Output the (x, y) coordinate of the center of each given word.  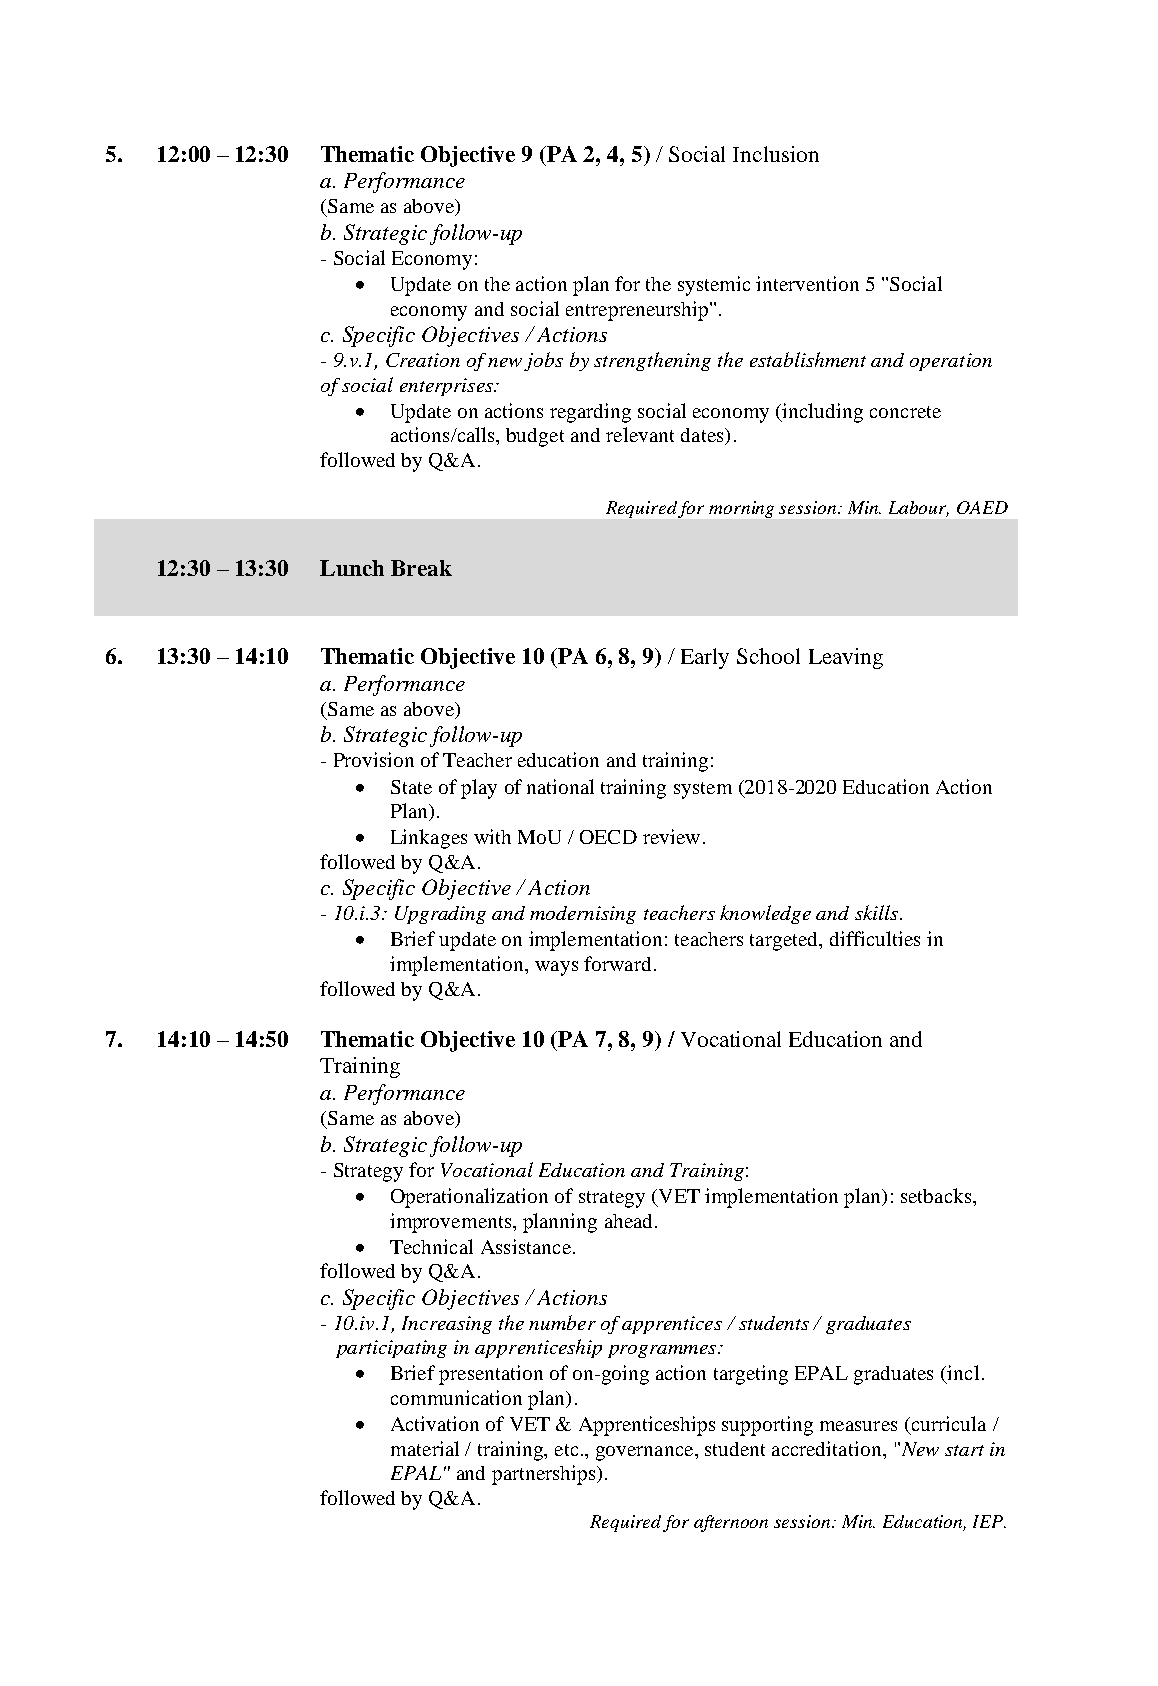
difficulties (875, 938)
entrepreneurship (638, 311)
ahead (630, 1221)
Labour (919, 509)
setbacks (937, 1195)
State (411, 787)
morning (741, 509)
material (425, 1448)
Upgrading (440, 915)
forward (617, 963)
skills (878, 912)
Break (421, 568)
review (671, 836)
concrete (905, 412)
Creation (423, 360)
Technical (431, 1246)
